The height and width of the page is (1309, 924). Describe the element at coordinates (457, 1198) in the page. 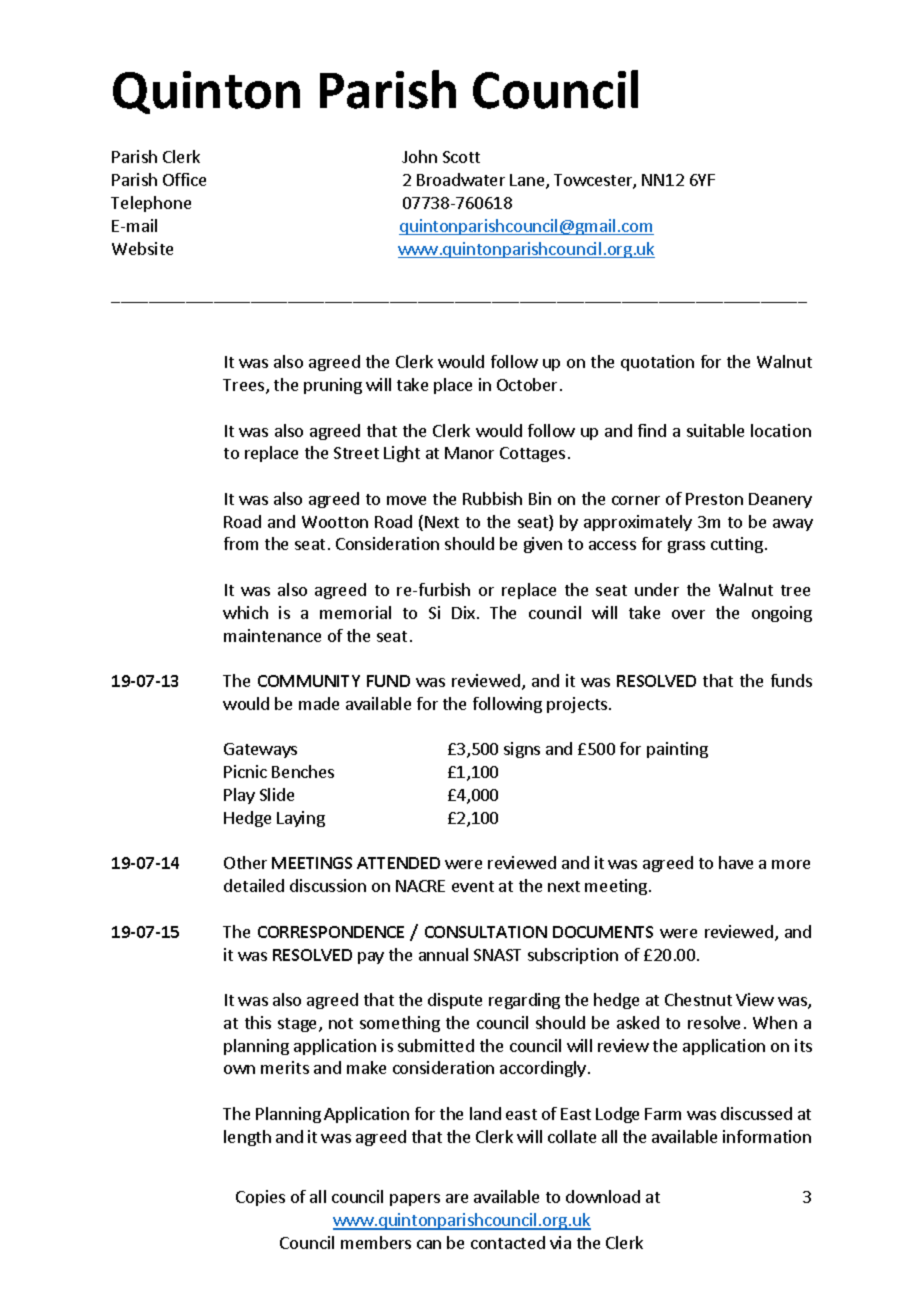

I see `are` at that location.
